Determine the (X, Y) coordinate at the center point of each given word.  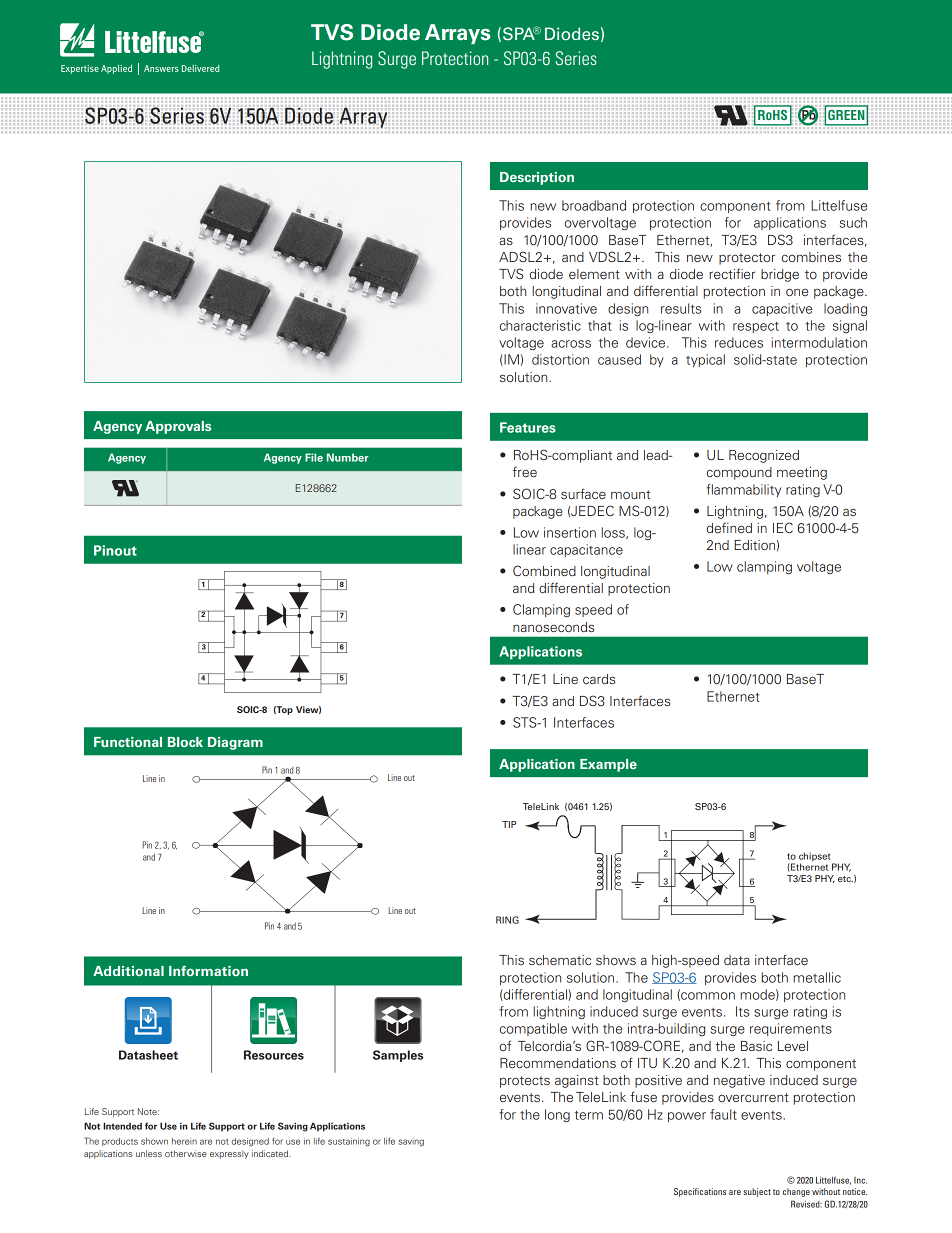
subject (757, 1192)
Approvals (178, 427)
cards (599, 679)
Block (185, 742)
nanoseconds (553, 627)
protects (525, 1082)
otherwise (186, 1153)
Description (537, 178)
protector (747, 259)
